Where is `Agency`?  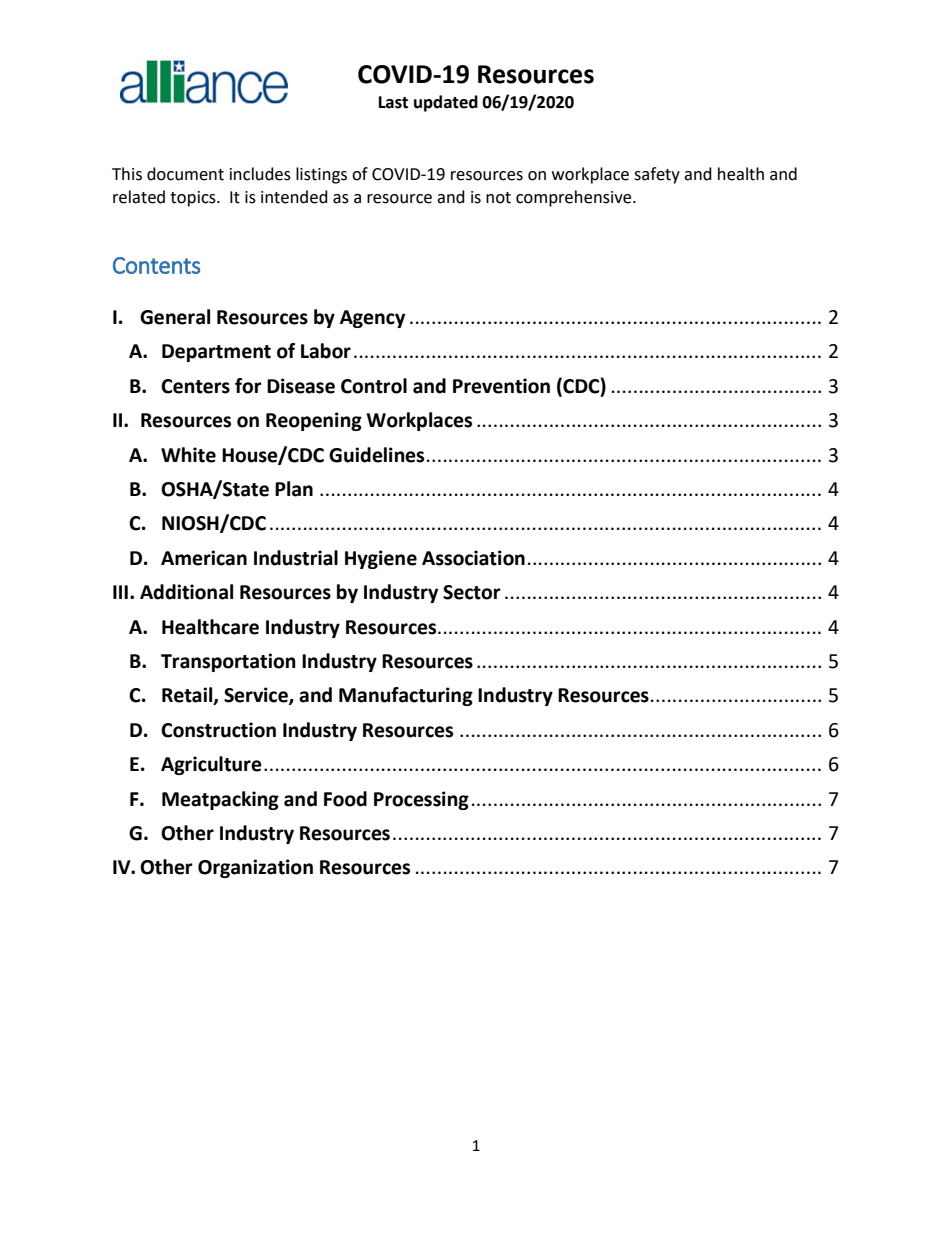
Agency is located at coordinates (372, 319).
